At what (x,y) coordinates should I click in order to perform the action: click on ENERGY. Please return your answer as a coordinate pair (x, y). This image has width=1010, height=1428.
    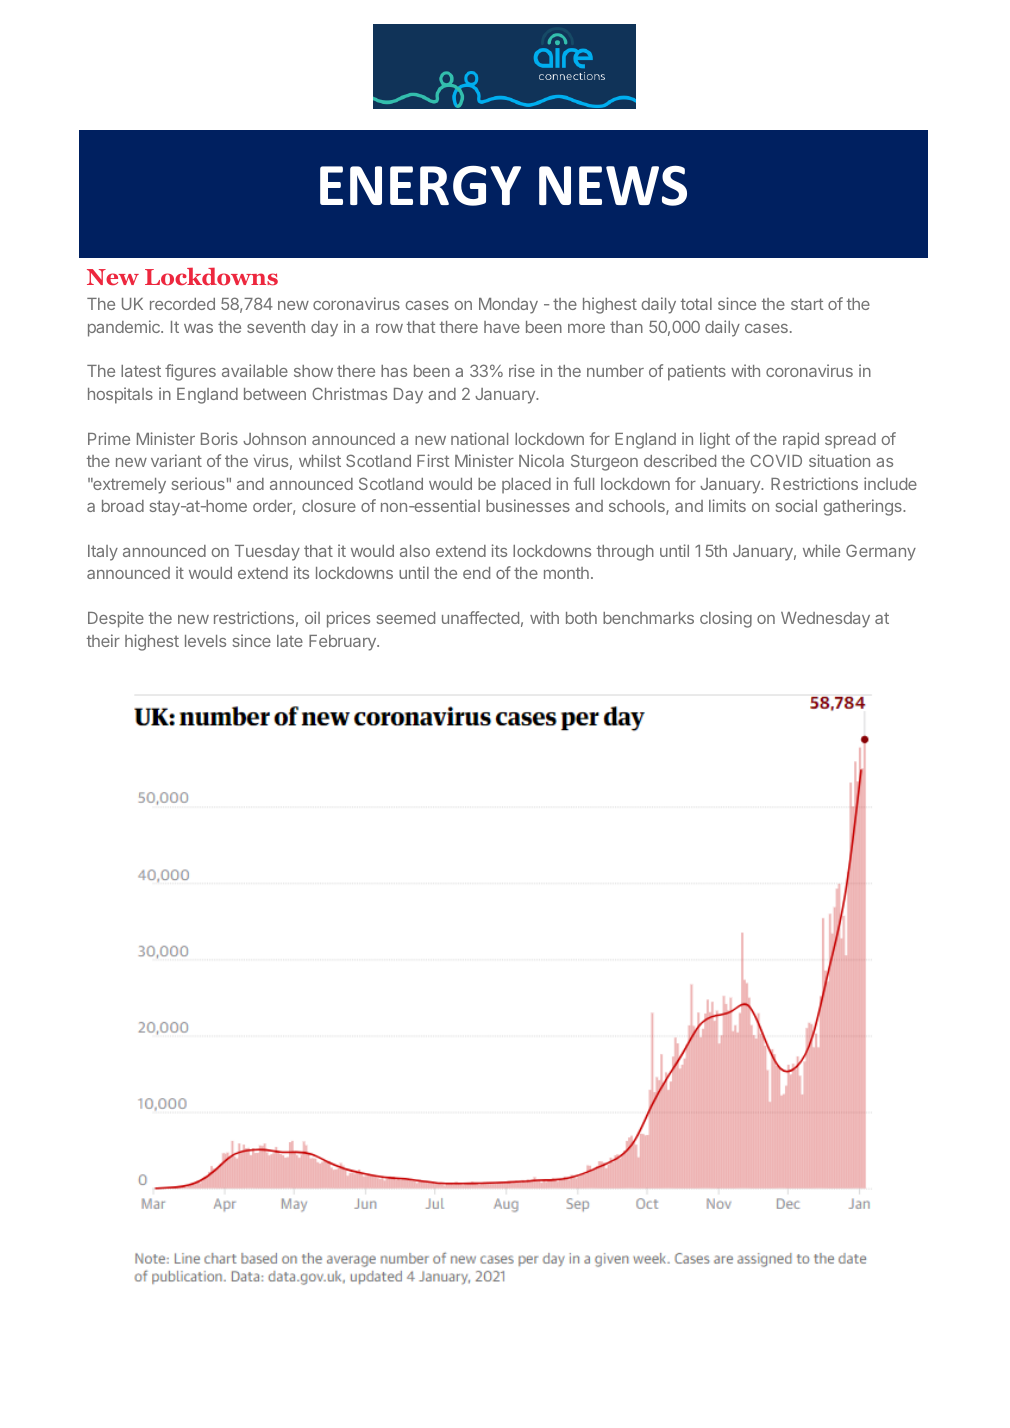
    Looking at the image, I should click on (420, 186).
